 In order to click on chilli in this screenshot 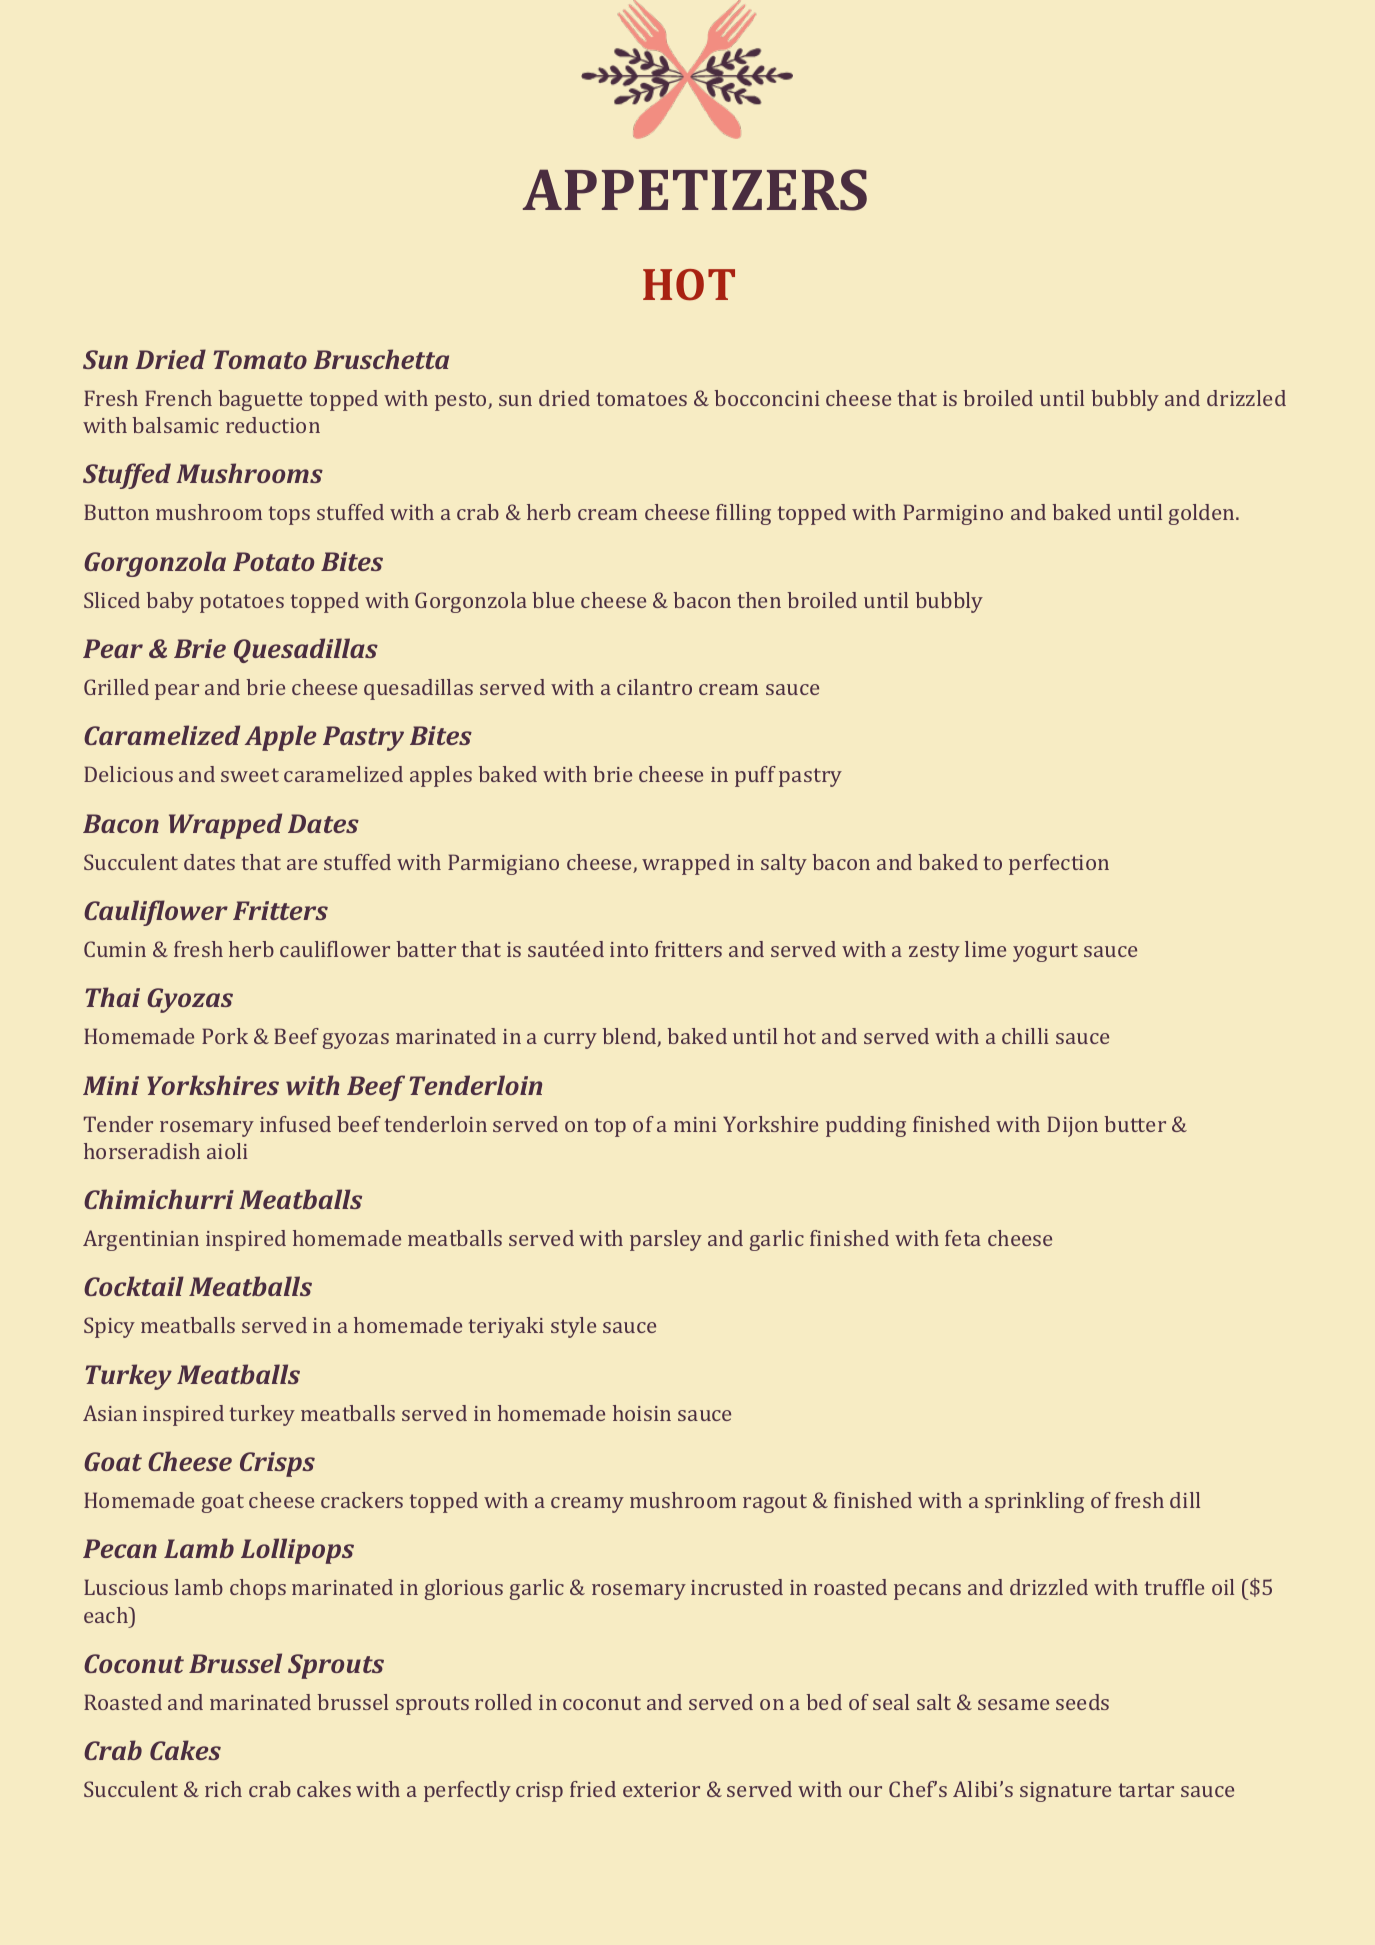, I will do `click(1025, 1036)`.
